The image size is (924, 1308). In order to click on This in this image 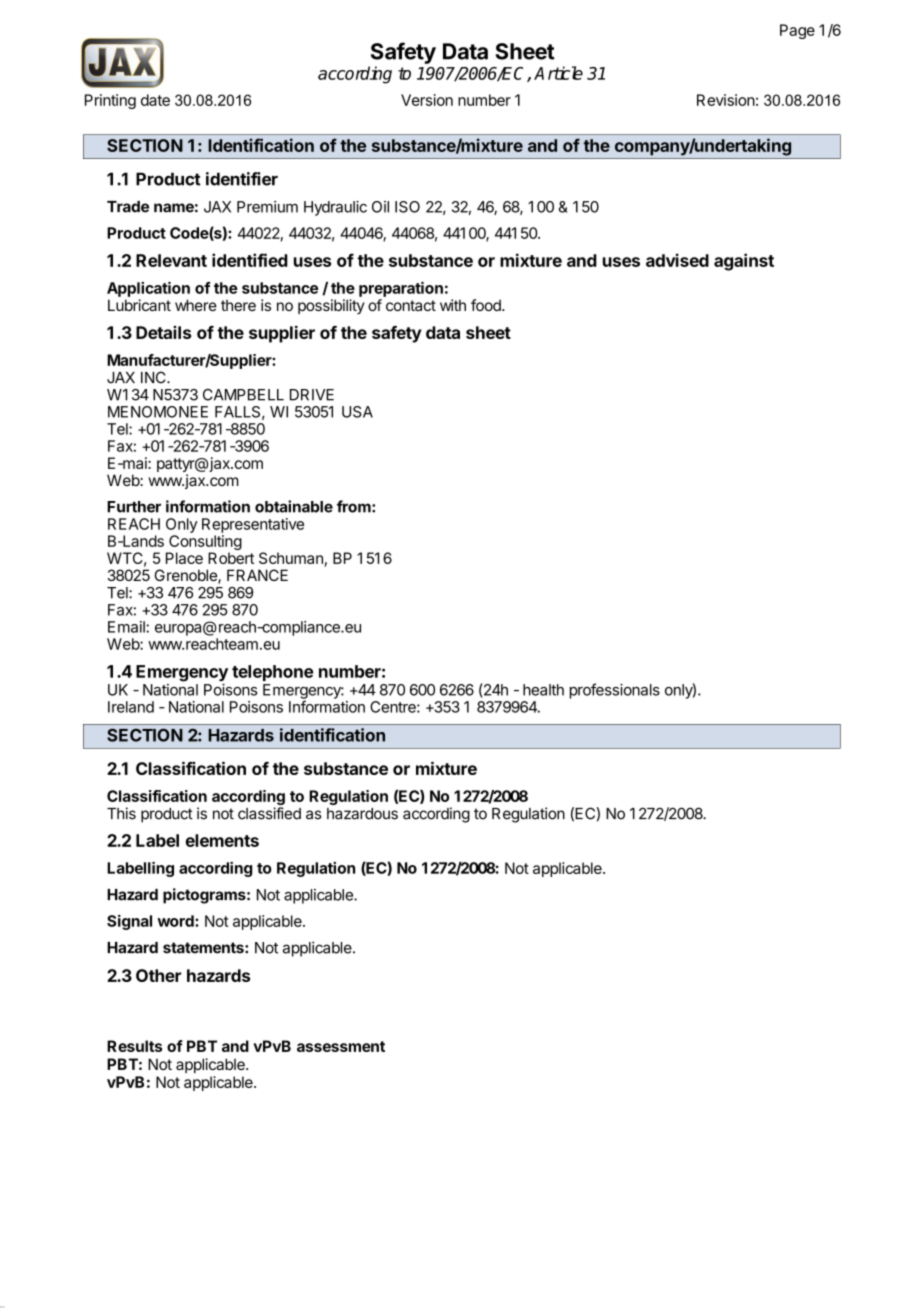, I will do `click(121, 813)`.
